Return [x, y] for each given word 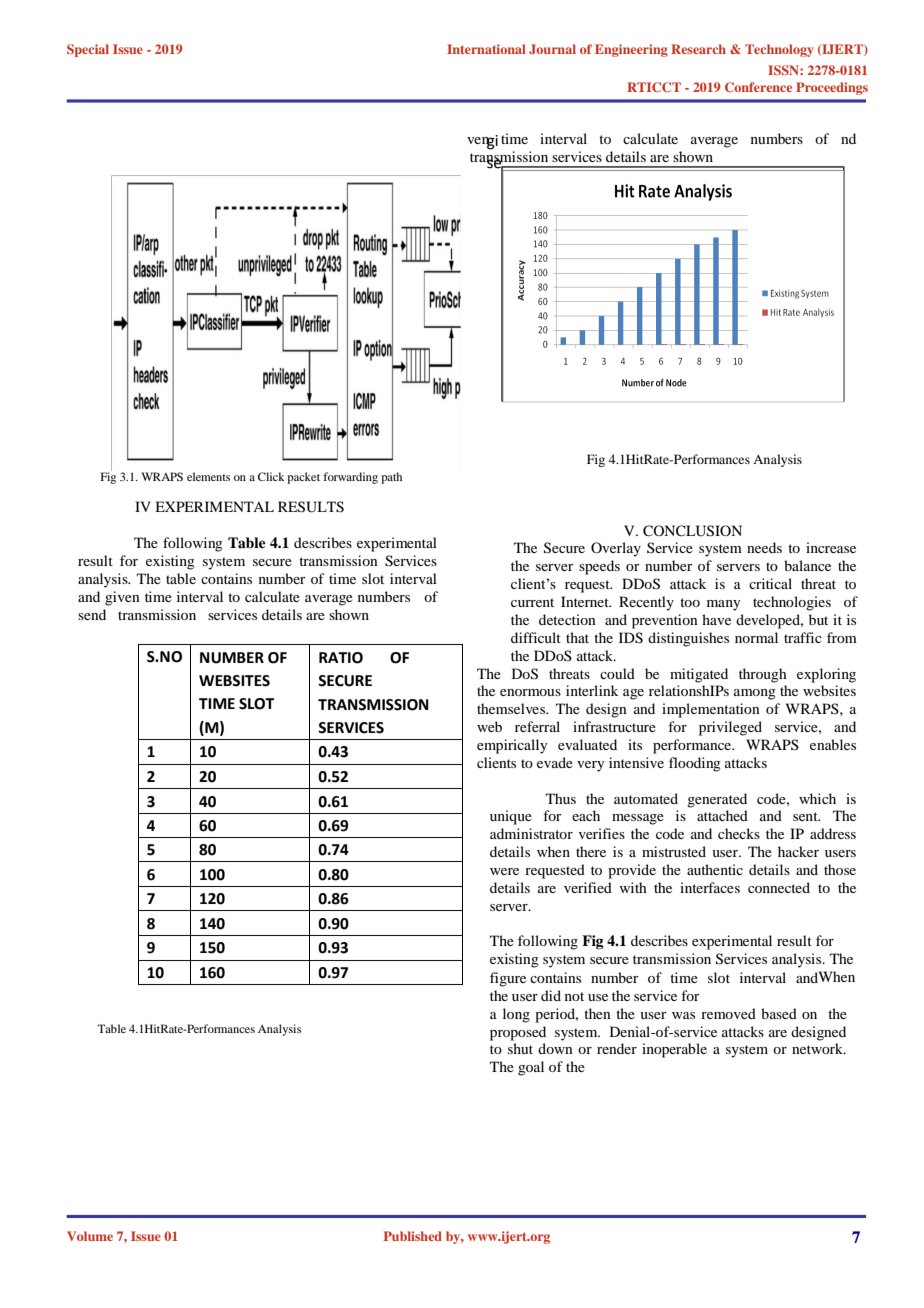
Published [413, 1236]
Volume [90, 1236]
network [818, 1048]
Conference [758, 87]
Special [88, 50]
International [486, 49]
